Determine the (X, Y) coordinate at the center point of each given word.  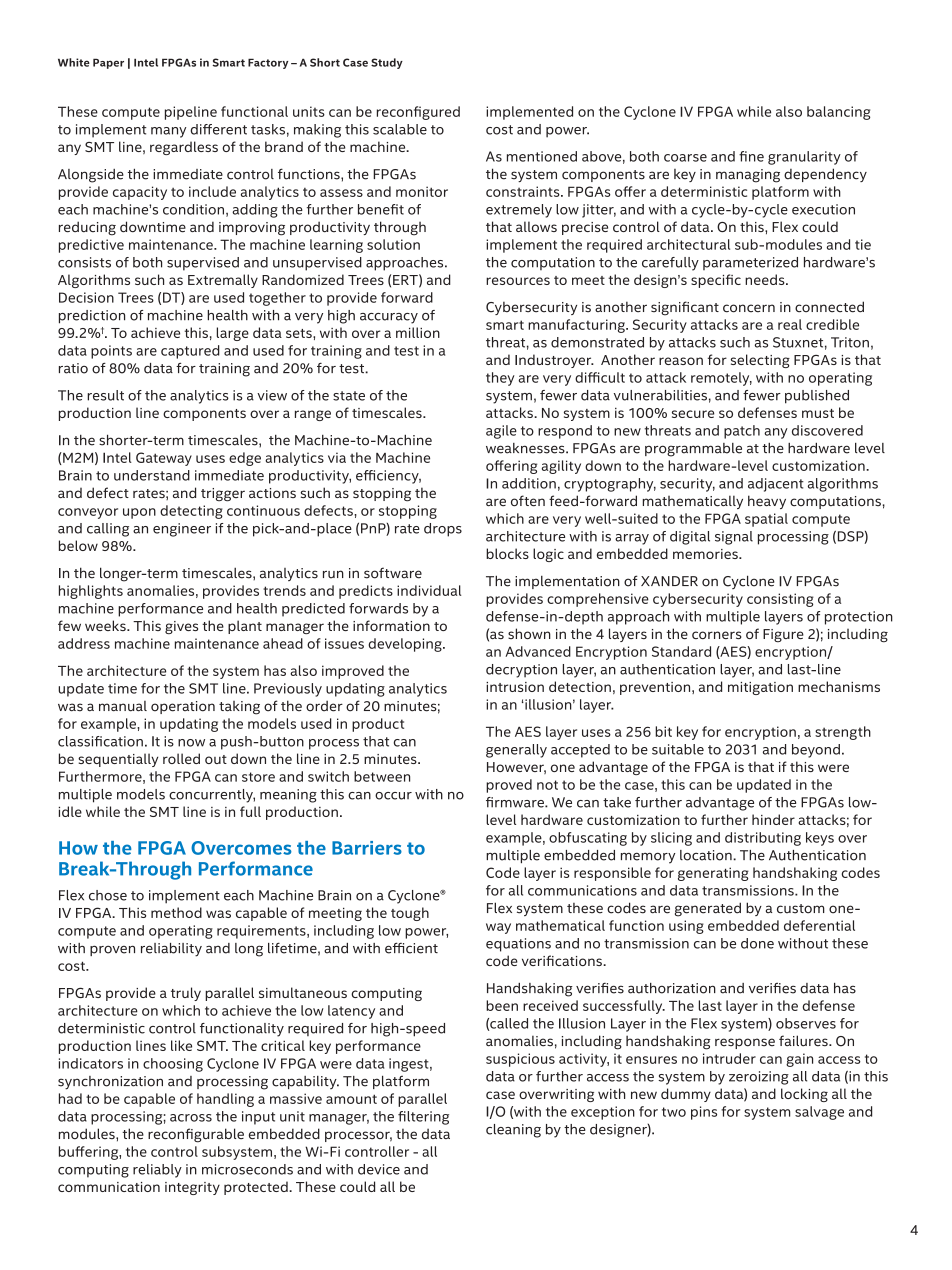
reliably (157, 1171)
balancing (838, 113)
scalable (400, 129)
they (500, 379)
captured (190, 352)
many (168, 132)
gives (181, 627)
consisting (780, 600)
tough (410, 914)
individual (429, 590)
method (176, 912)
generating (713, 874)
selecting (760, 361)
